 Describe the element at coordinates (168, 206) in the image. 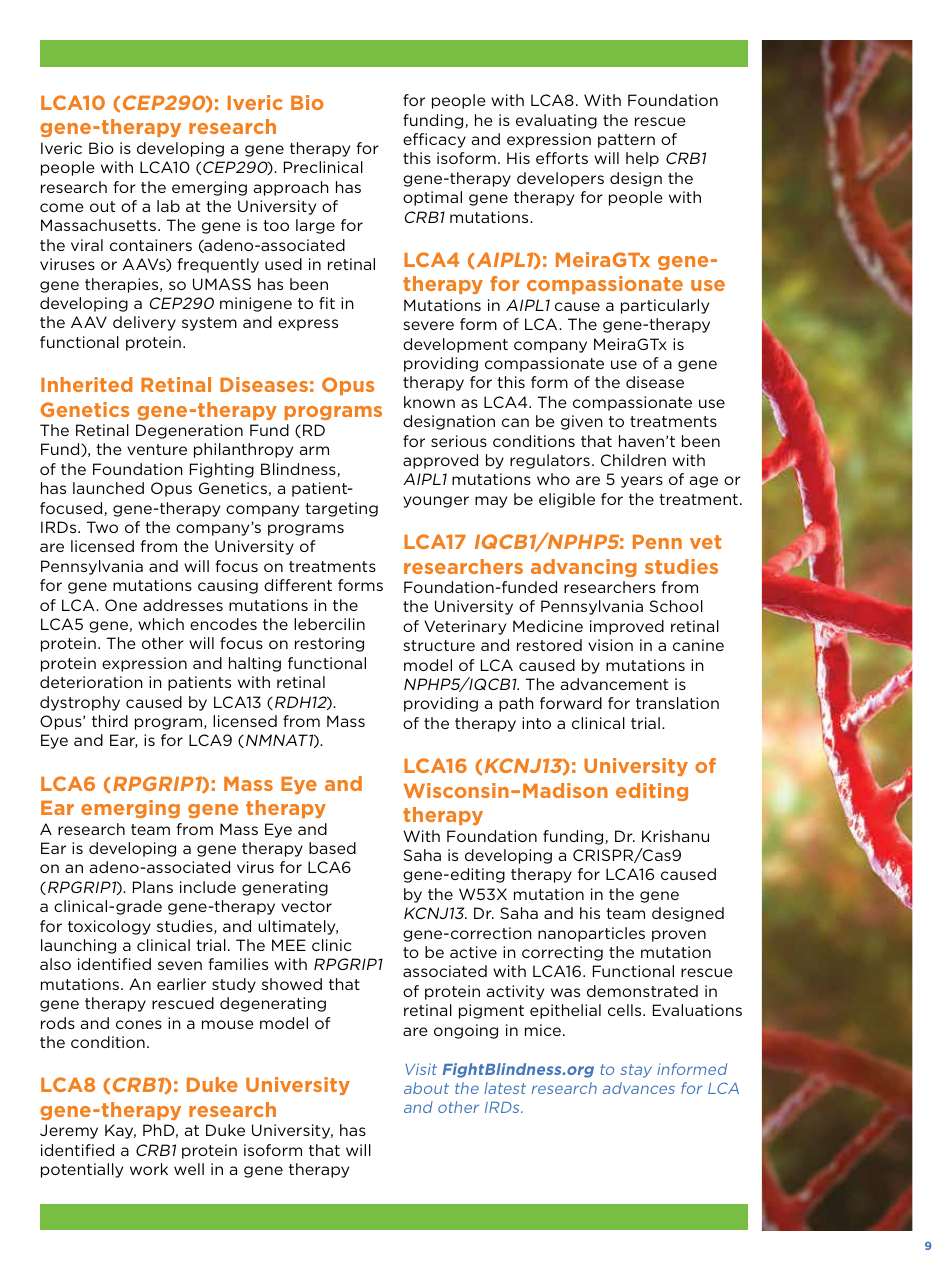

I see `lab` at that location.
